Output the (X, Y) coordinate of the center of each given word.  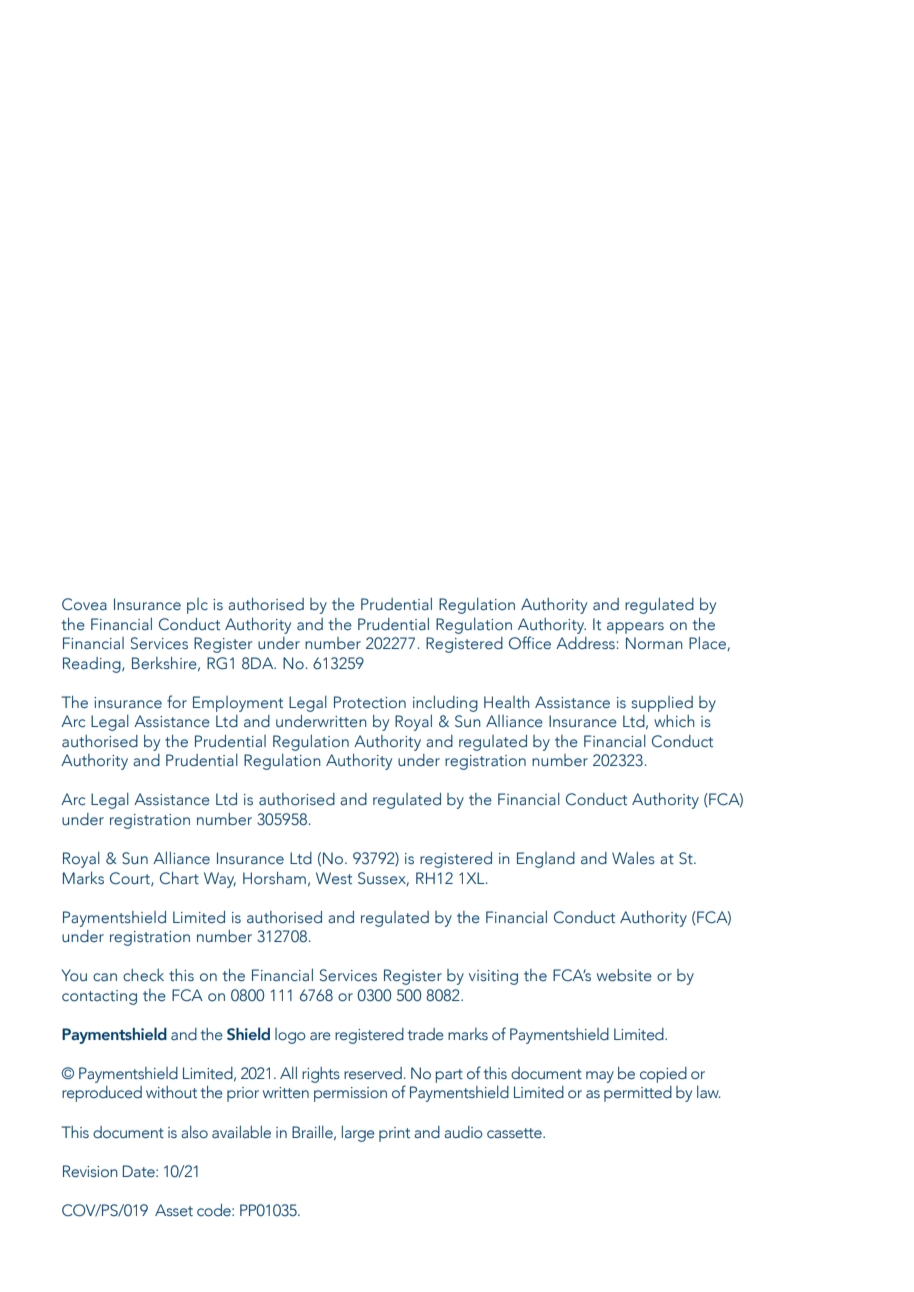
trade (425, 1034)
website (624, 975)
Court (131, 879)
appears (635, 628)
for (177, 702)
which (674, 721)
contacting (99, 997)
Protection (370, 702)
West (334, 878)
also (194, 1132)
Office (530, 643)
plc (197, 606)
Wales (633, 858)
